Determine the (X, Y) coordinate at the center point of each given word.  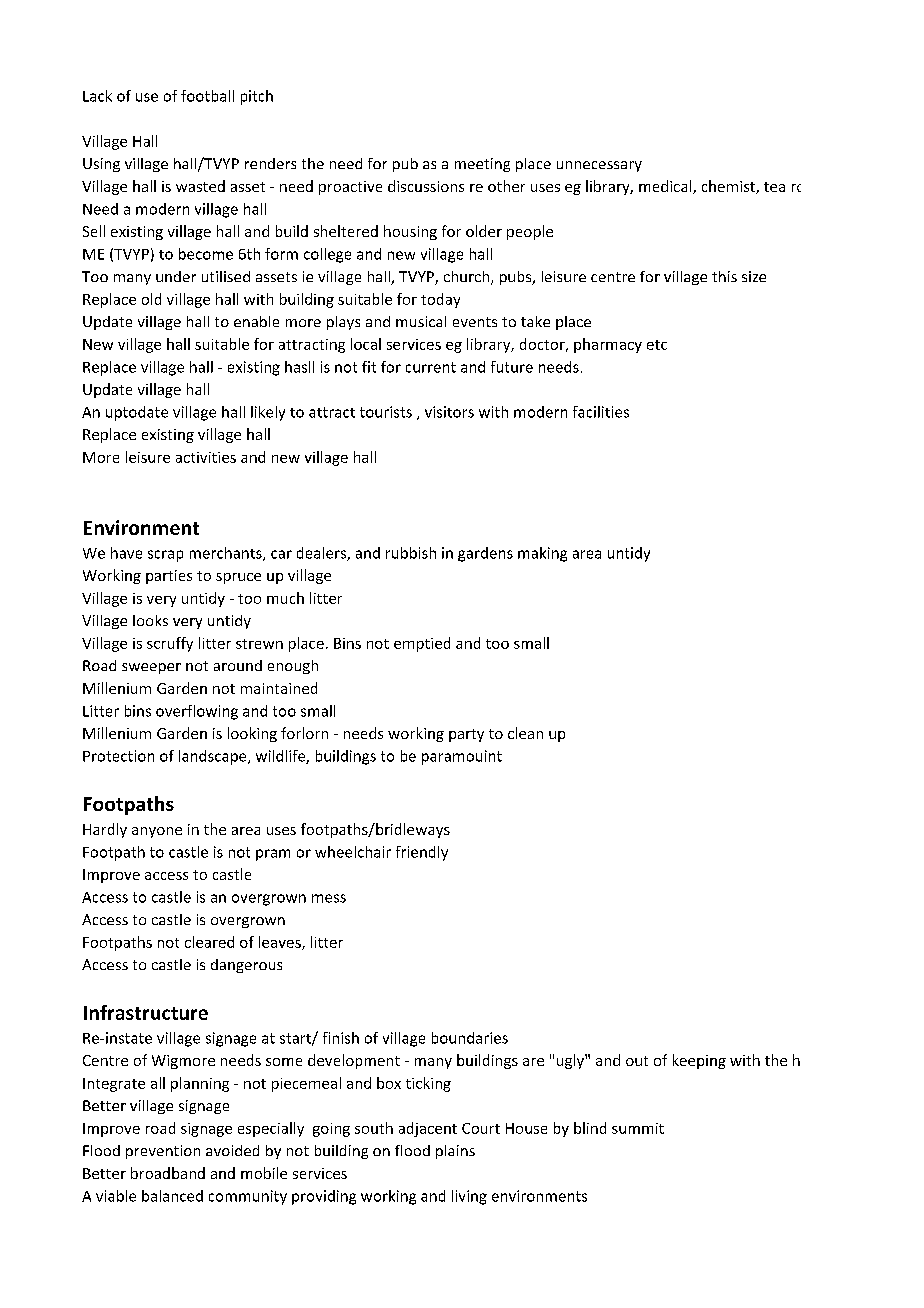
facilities (601, 412)
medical (666, 187)
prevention (163, 1152)
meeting (482, 165)
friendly (422, 853)
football (207, 96)
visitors (449, 412)
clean (525, 733)
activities (206, 457)
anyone (157, 832)
